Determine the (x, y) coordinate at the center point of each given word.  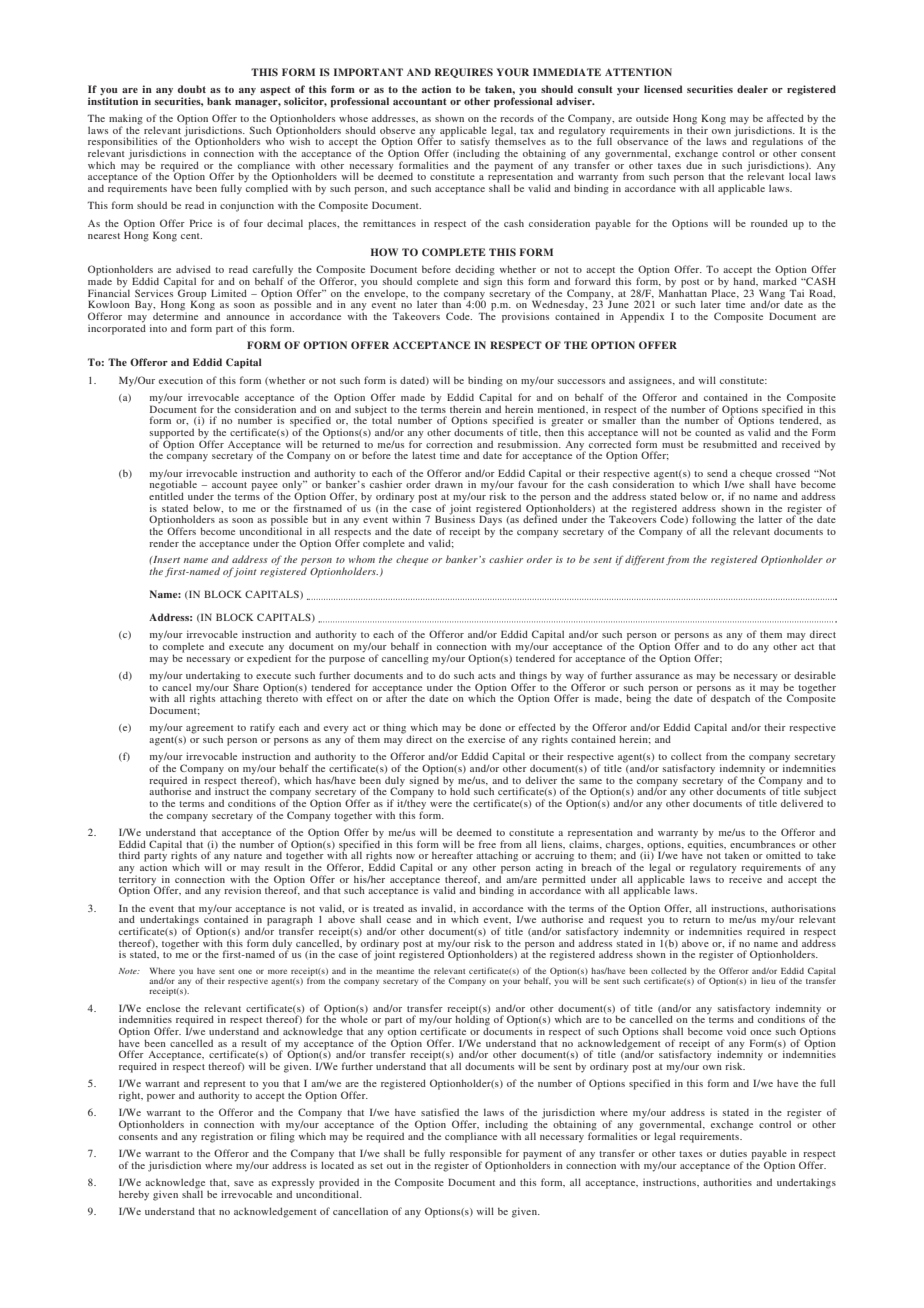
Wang (772, 295)
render (164, 543)
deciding (475, 271)
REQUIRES (464, 73)
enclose (163, 1008)
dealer (752, 89)
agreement (210, 730)
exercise (486, 739)
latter (770, 519)
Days (490, 521)
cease (399, 920)
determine (175, 315)
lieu (768, 981)
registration (227, 1137)
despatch (730, 699)
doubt (192, 89)
